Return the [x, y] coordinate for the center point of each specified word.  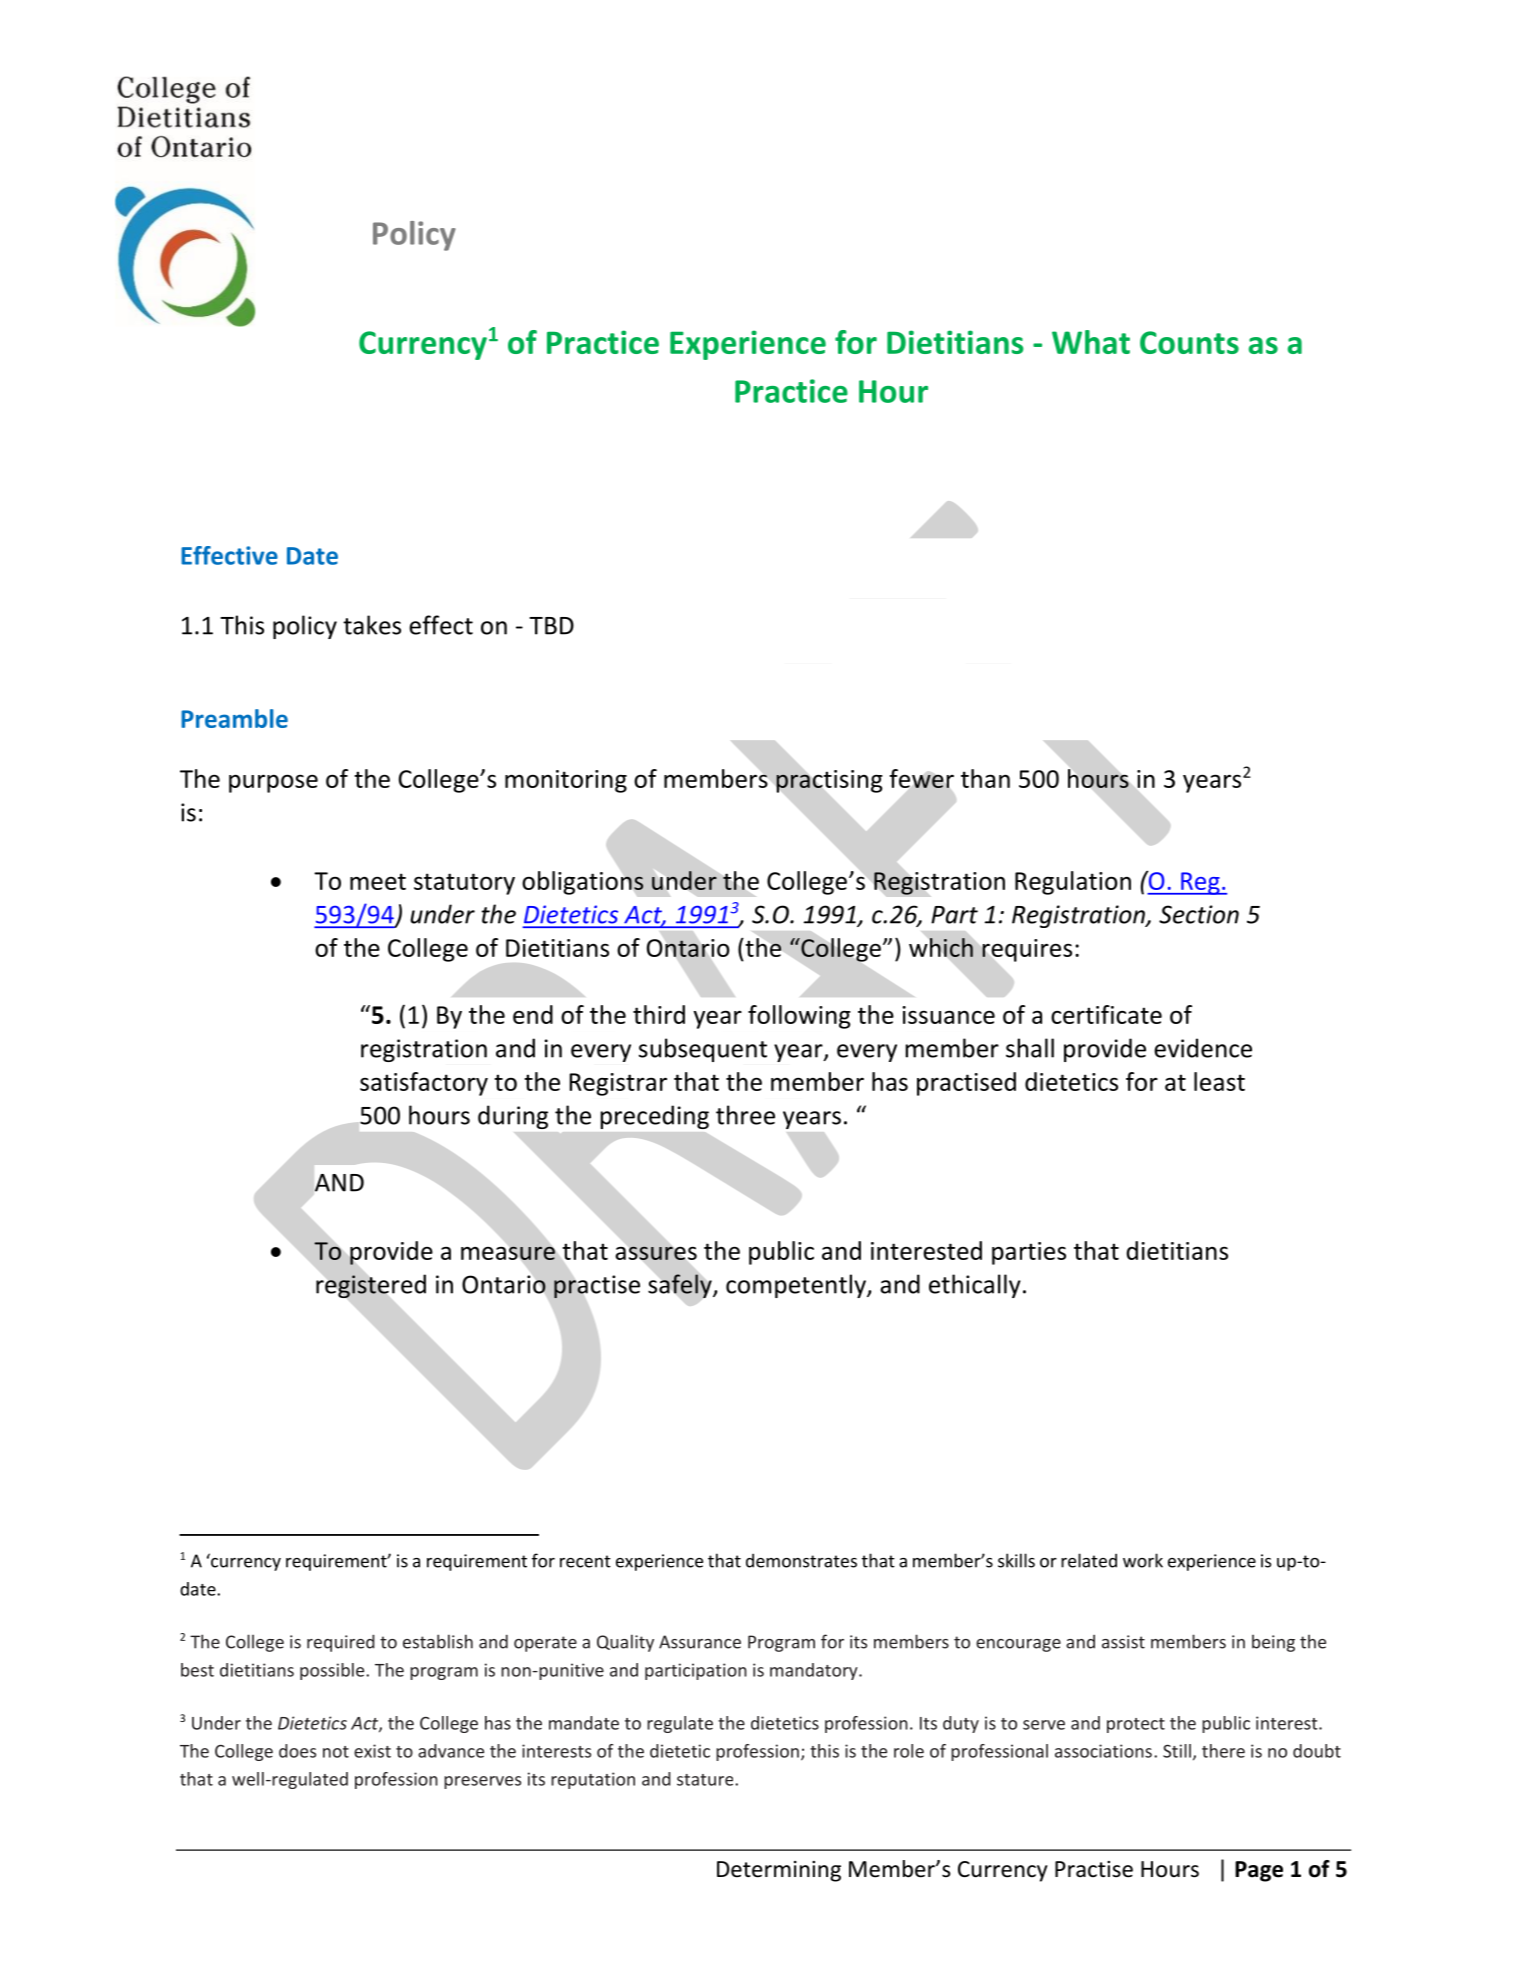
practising [829, 781]
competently [797, 1286]
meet [378, 881]
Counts [1189, 342]
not [336, 1752]
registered [371, 1286]
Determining [779, 1871]
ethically [975, 1286]
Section [1199, 914]
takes [372, 625]
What [1091, 342]
